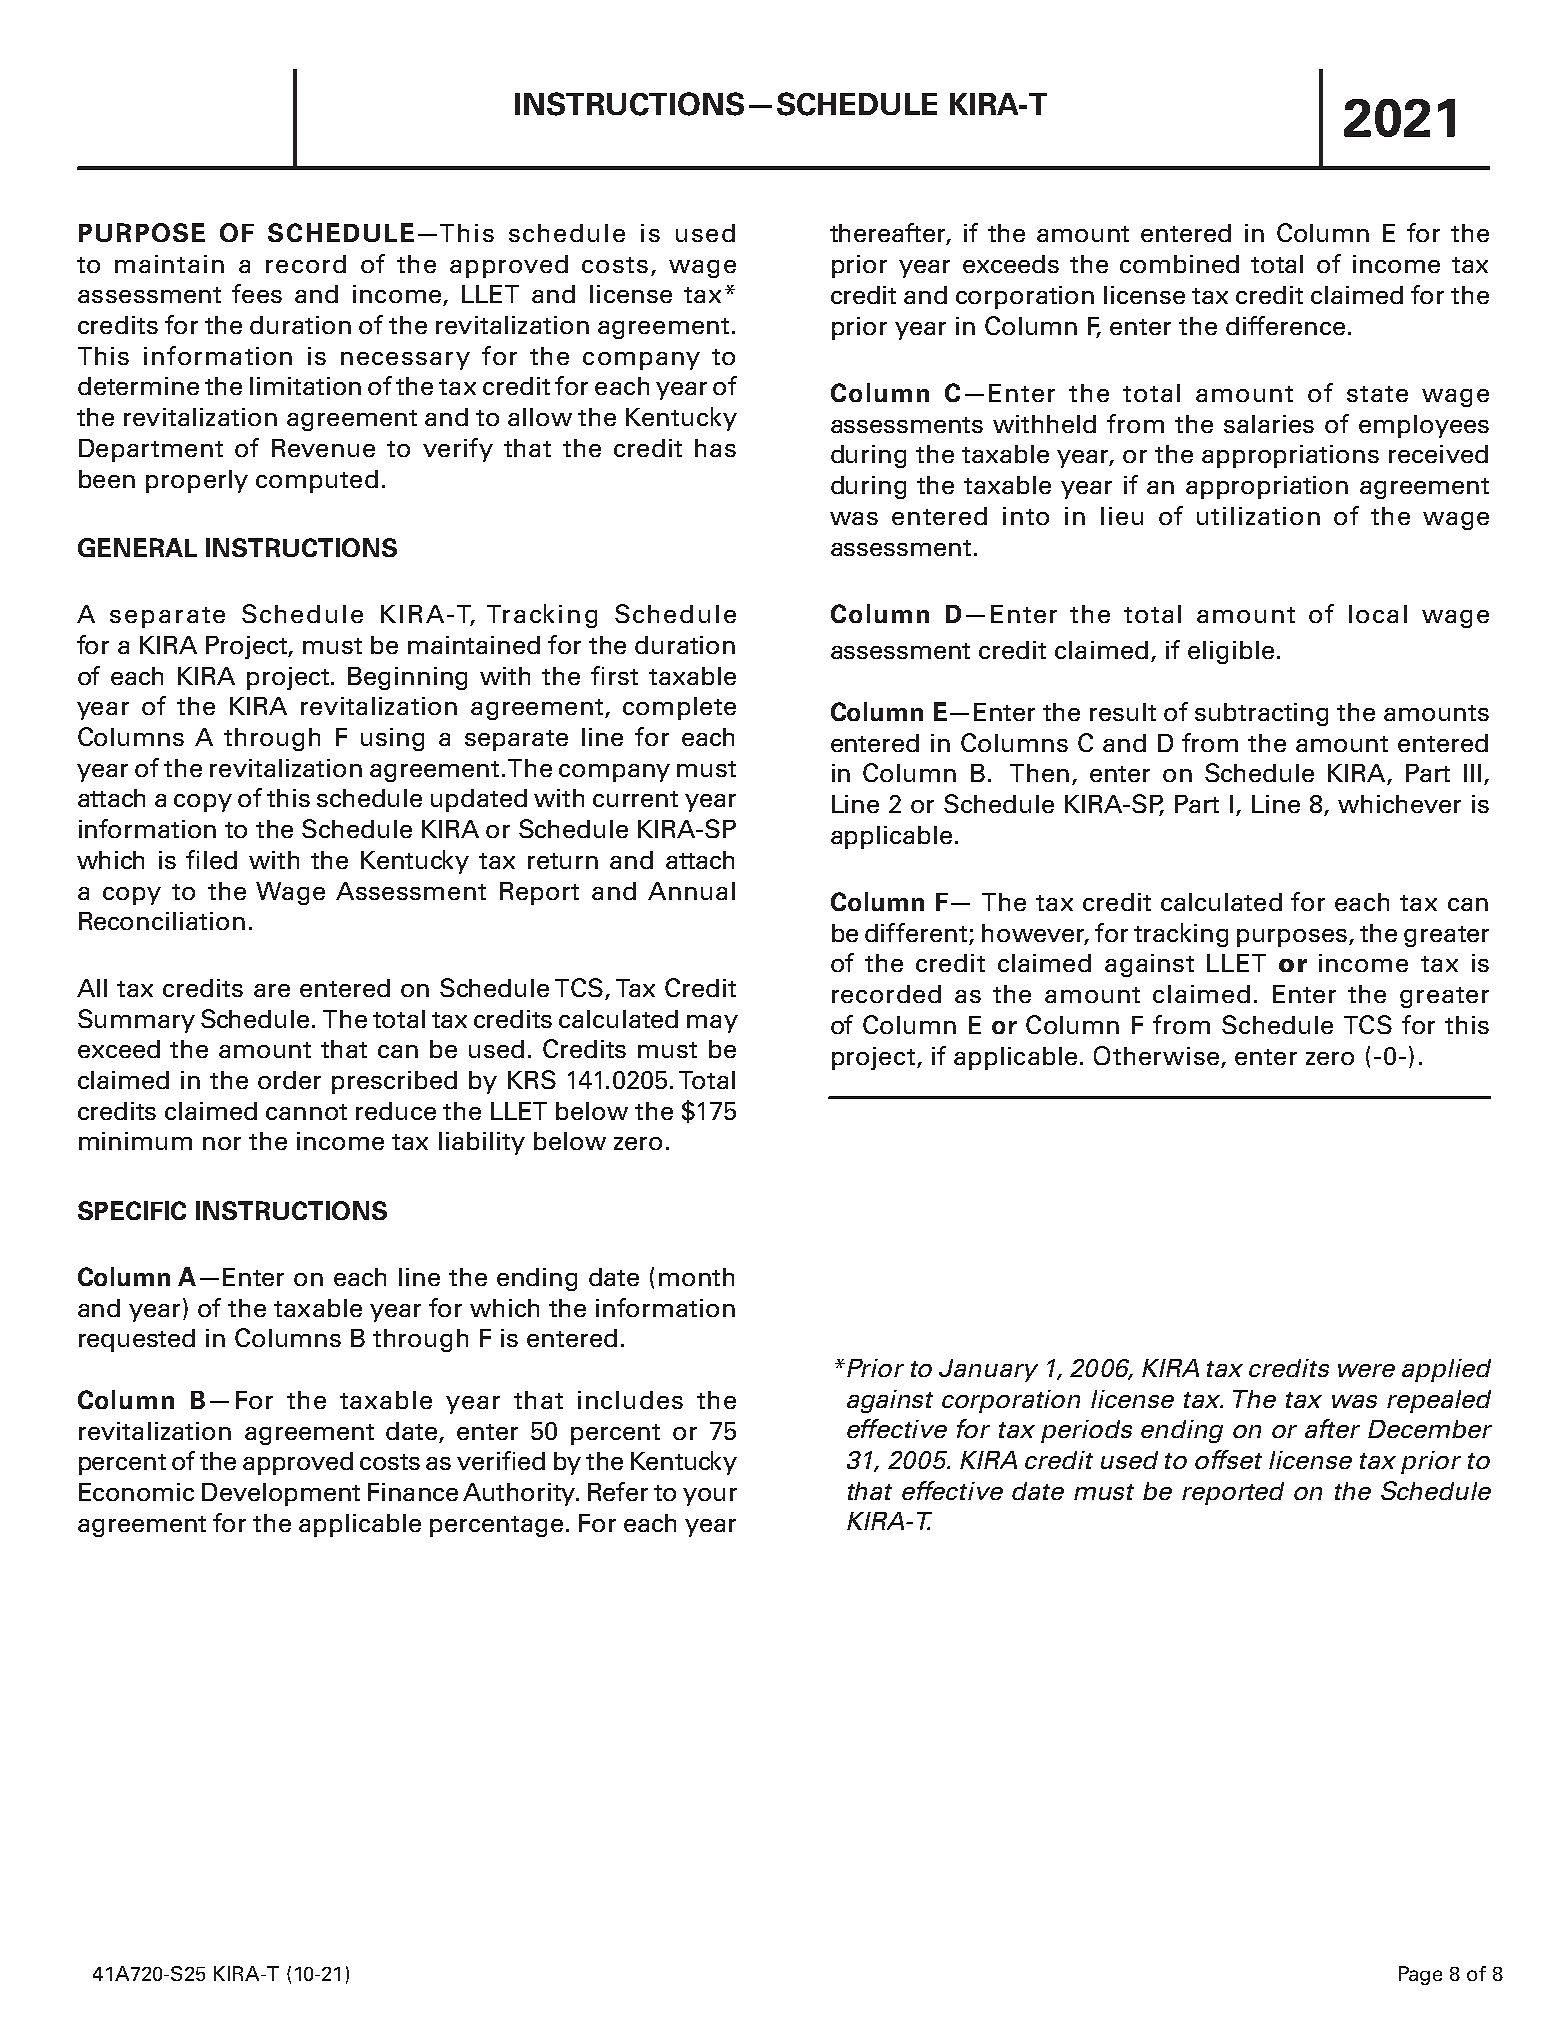 This screenshot has height=2027, width=1567. I want to click on complete, so click(679, 708).
